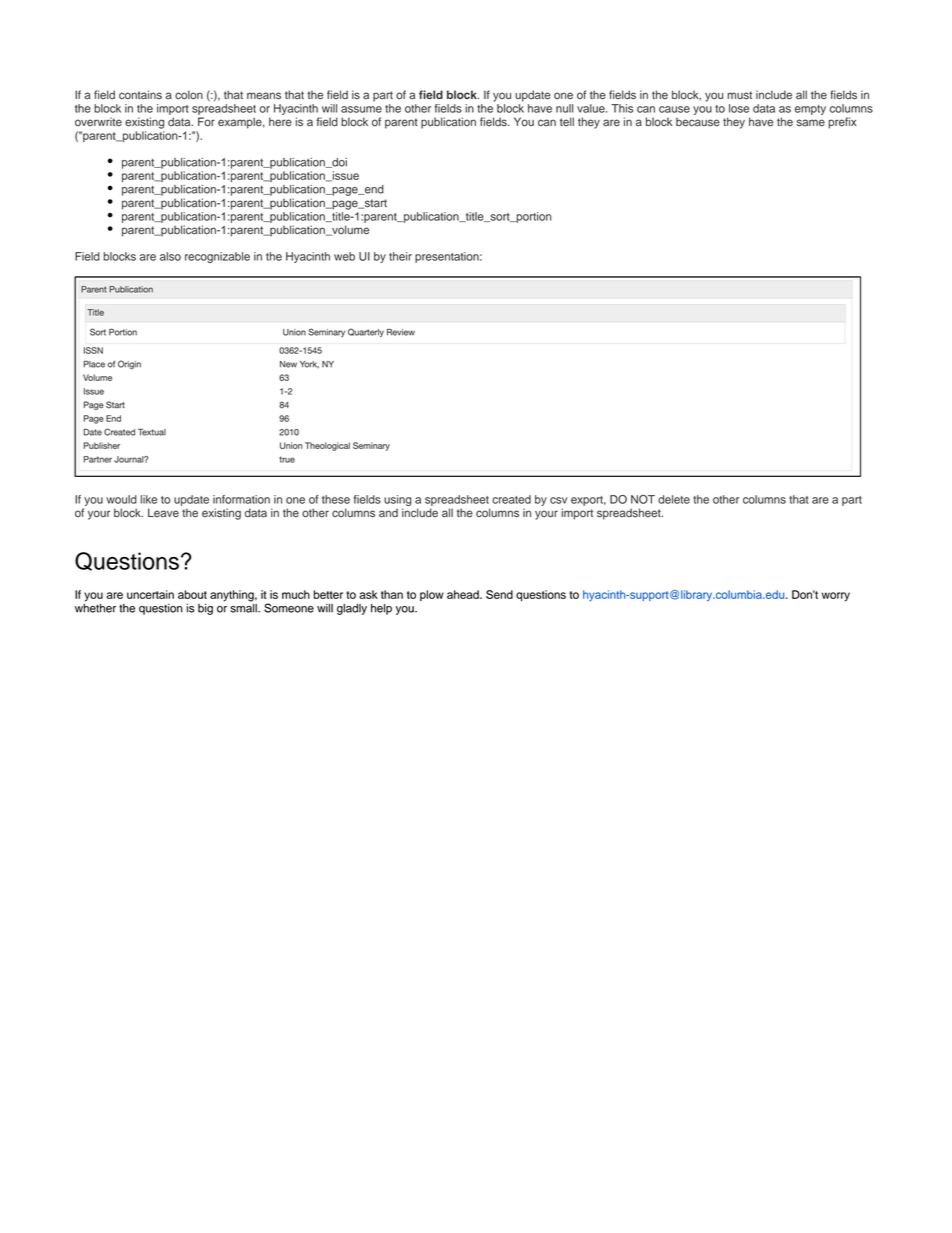  What do you see at coordinates (674, 499) in the document?
I see `delete` at bounding box center [674, 499].
